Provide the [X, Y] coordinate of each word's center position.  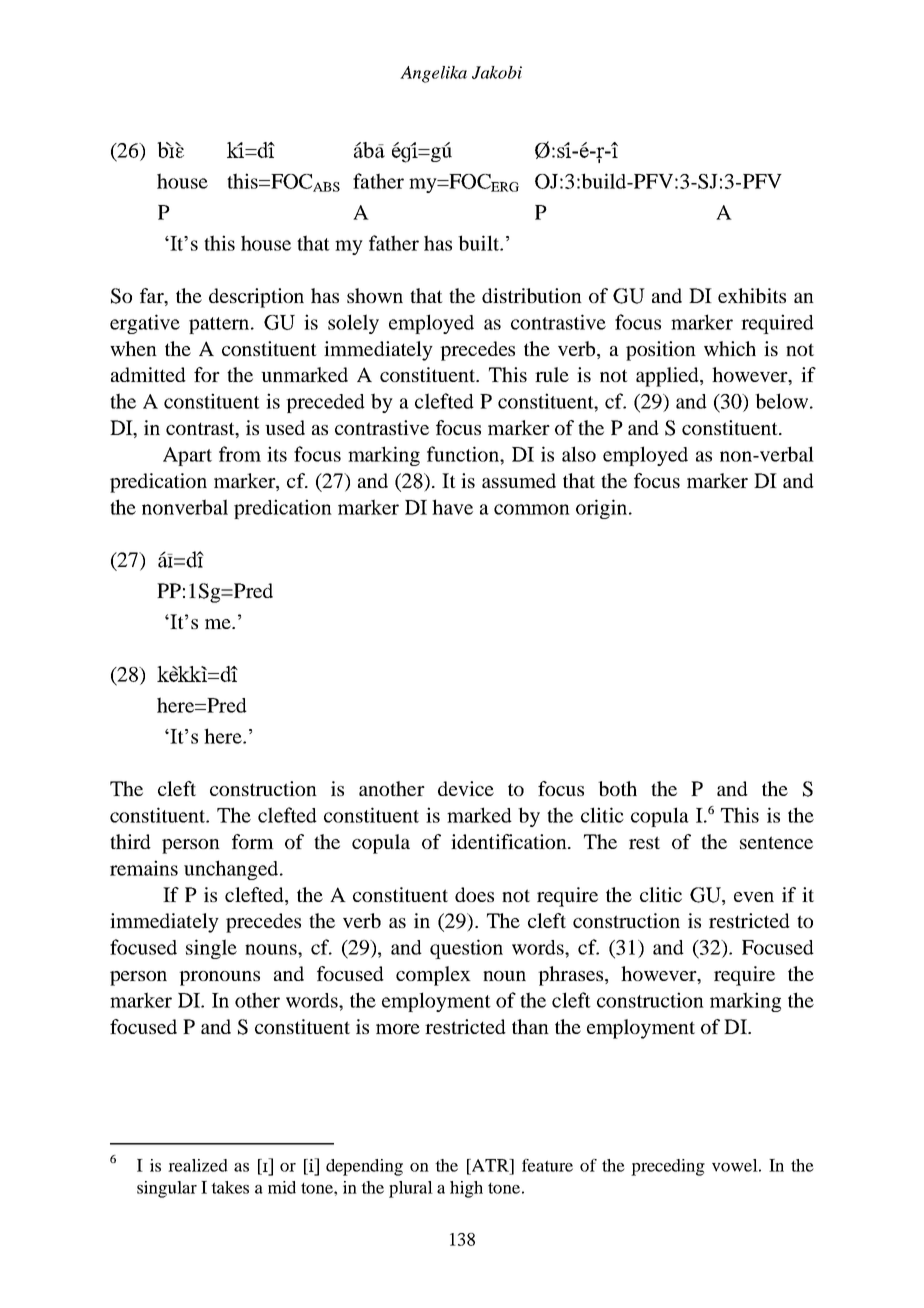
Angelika [433, 74]
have [452, 507]
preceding [668, 1167]
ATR [490, 1165]
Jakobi [497, 72]
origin [603, 509]
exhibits [752, 295]
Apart [187, 456]
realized [198, 1165]
